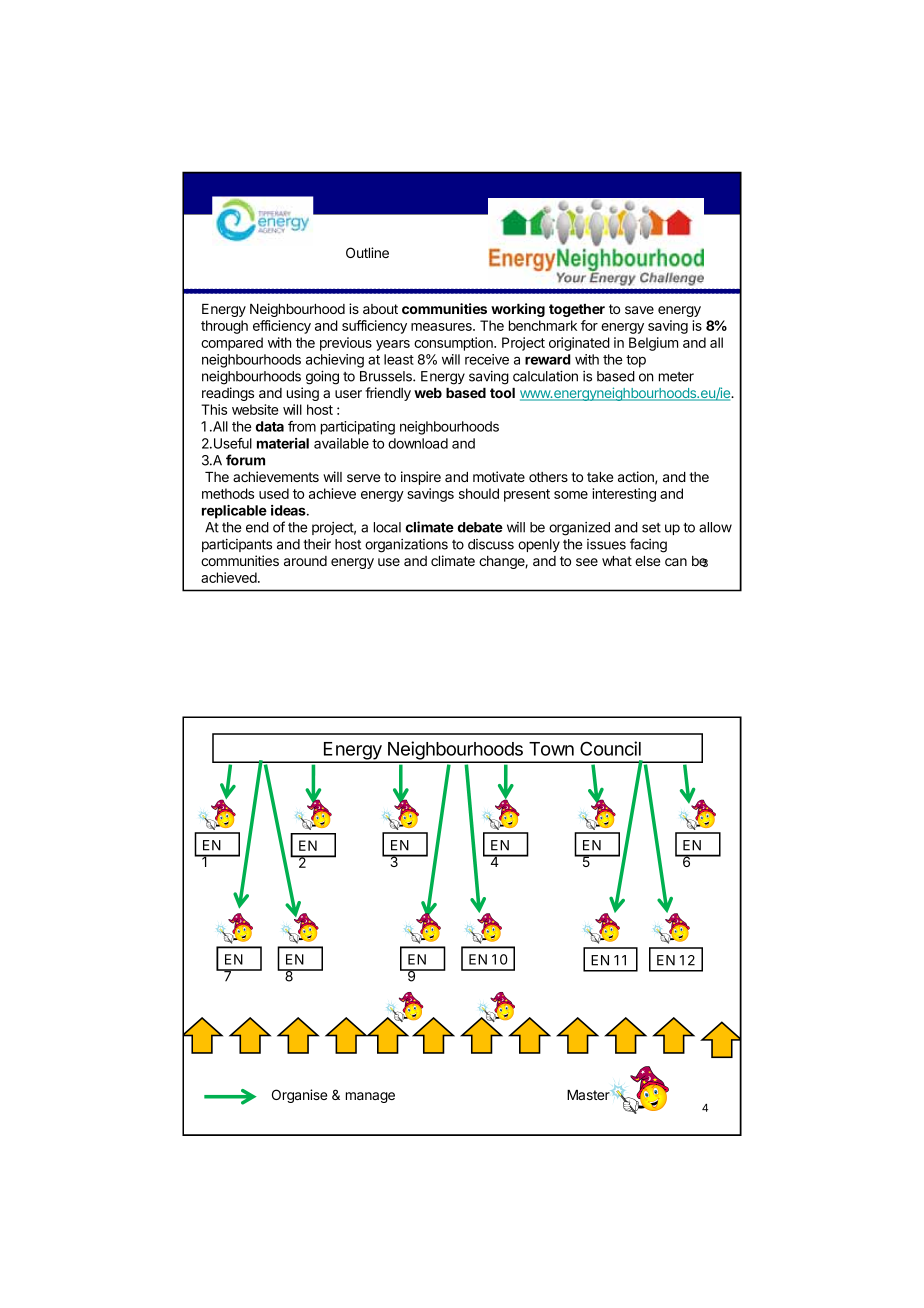 The image size is (924, 1308). I want to click on save, so click(639, 310).
